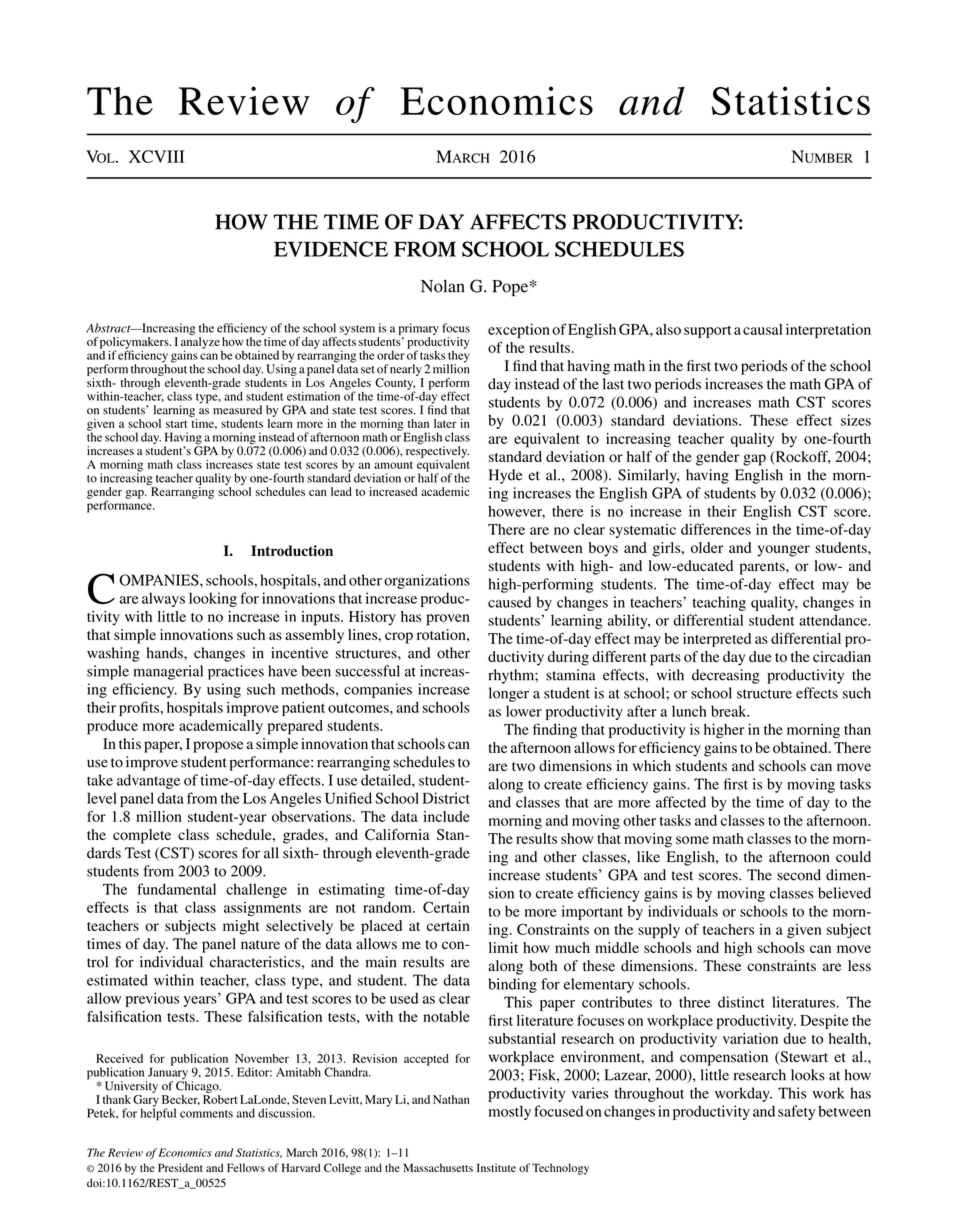 The image size is (958, 1232). What do you see at coordinates (799, 875) in the page?
I see `second` at bounding box center [799, 875].
